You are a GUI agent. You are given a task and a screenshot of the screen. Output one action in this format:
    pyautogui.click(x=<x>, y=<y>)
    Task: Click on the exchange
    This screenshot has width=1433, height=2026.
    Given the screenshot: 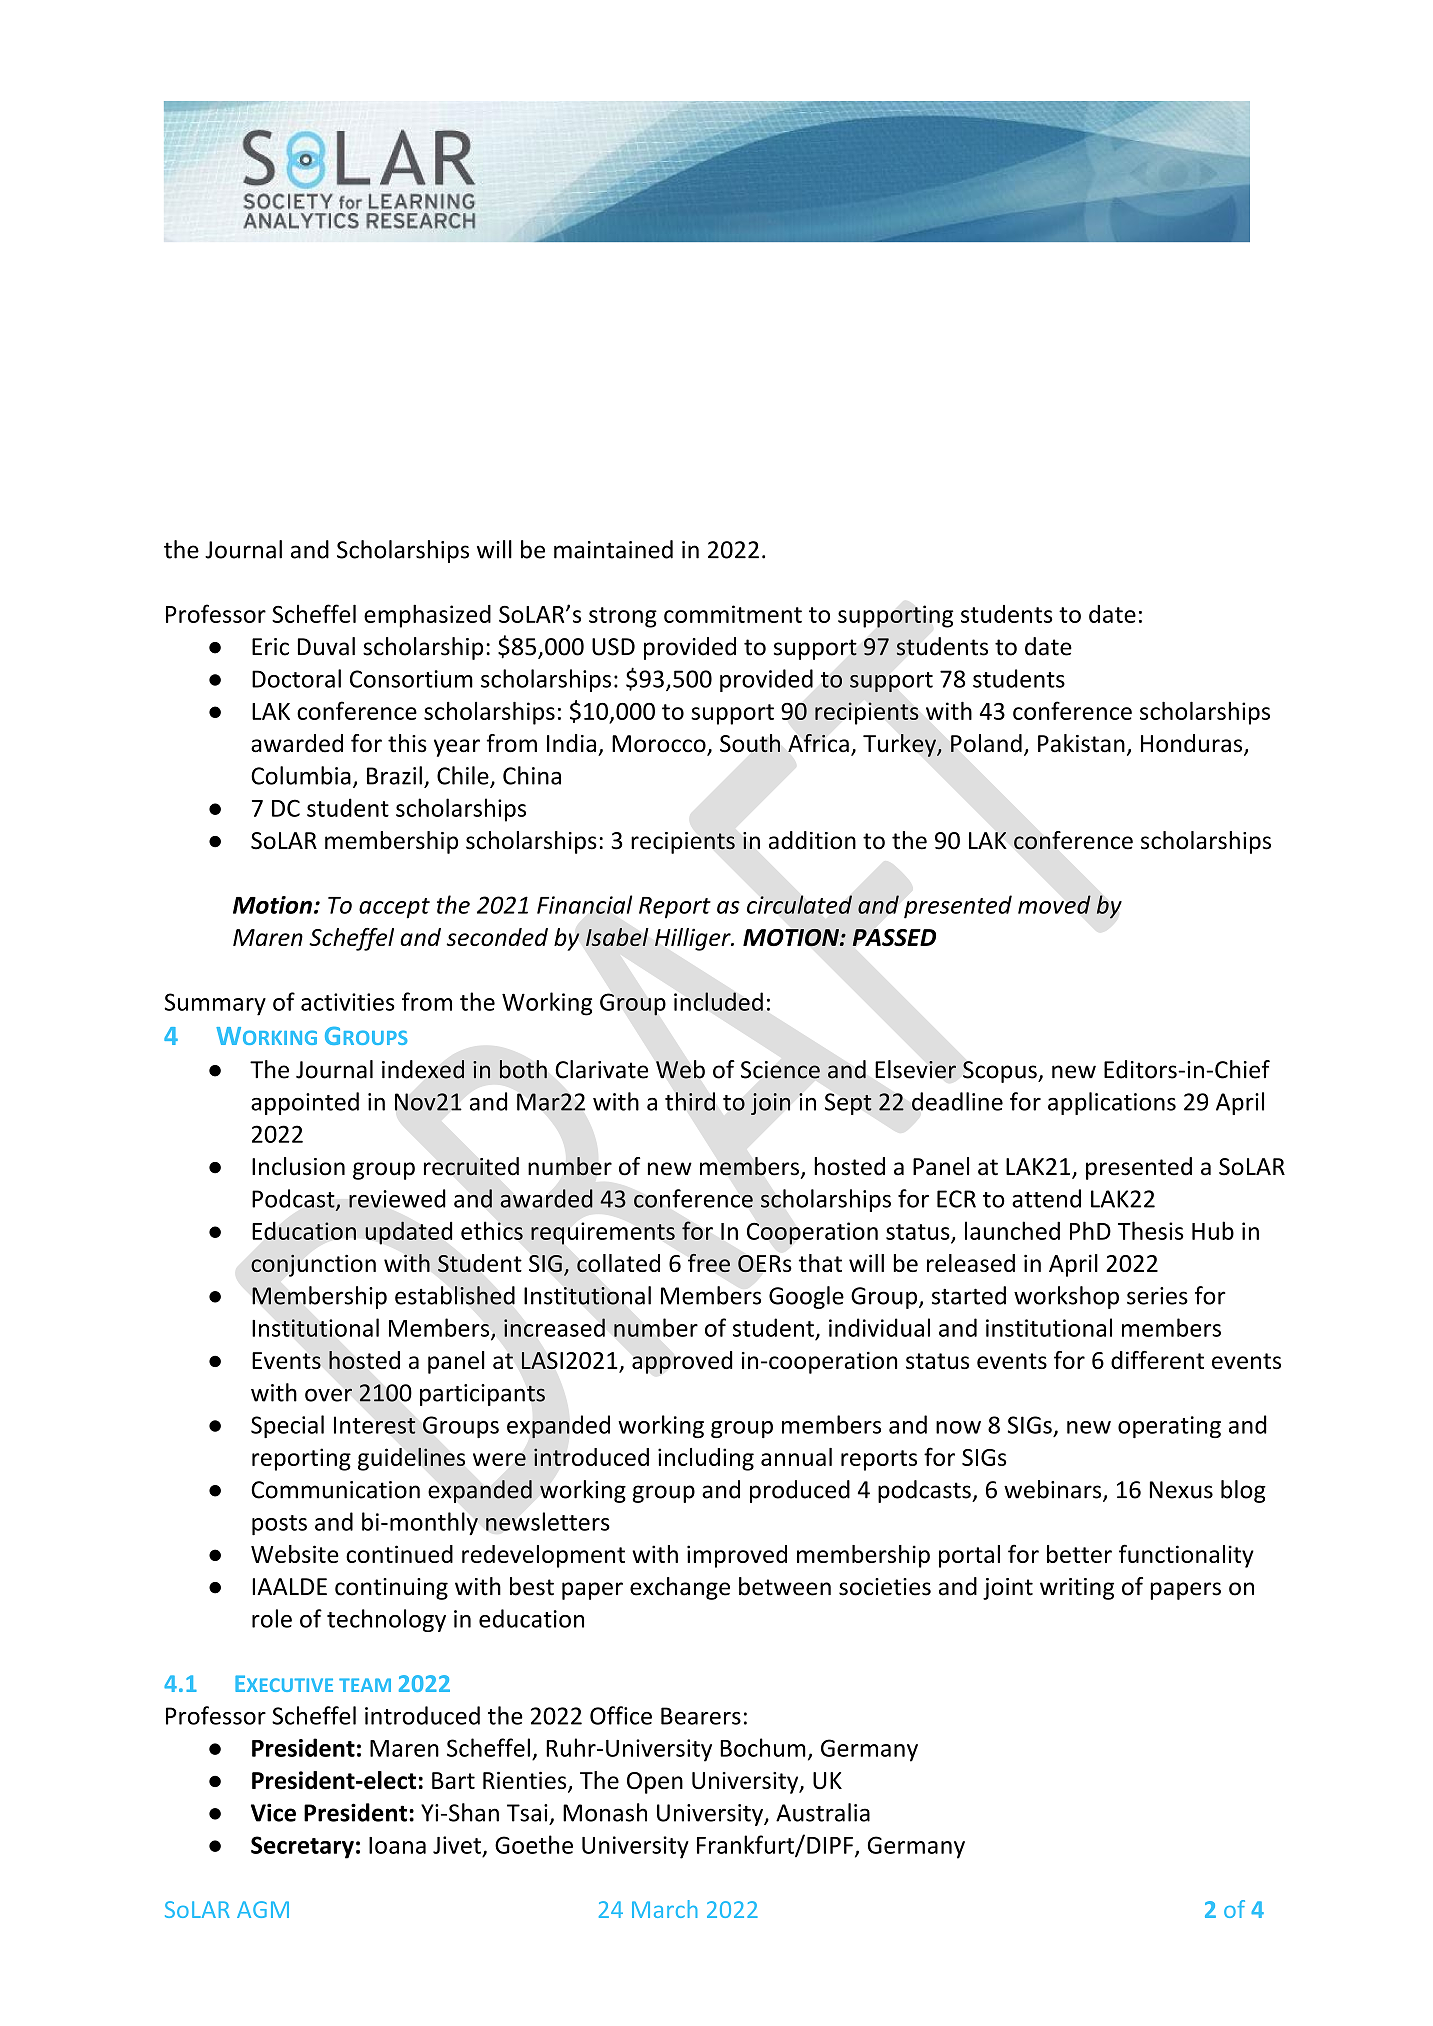 What is the action you would take?
    pyautogui.click(x=680, y=1588)
